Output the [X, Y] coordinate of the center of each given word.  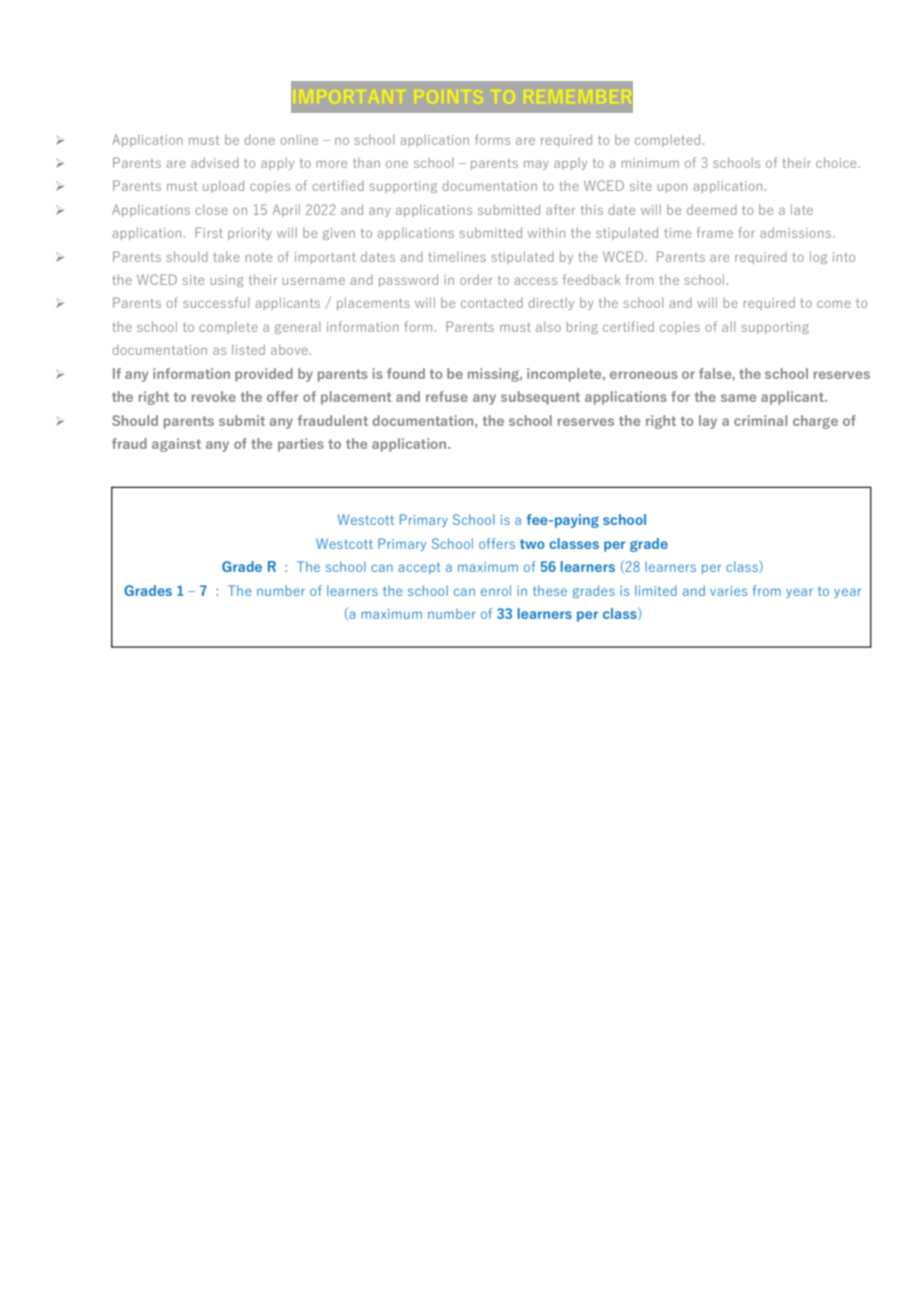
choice [837, 162]
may [536, 165]
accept [419, 568]
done [259, 140]
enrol [496, 590]
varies [728, 591]
